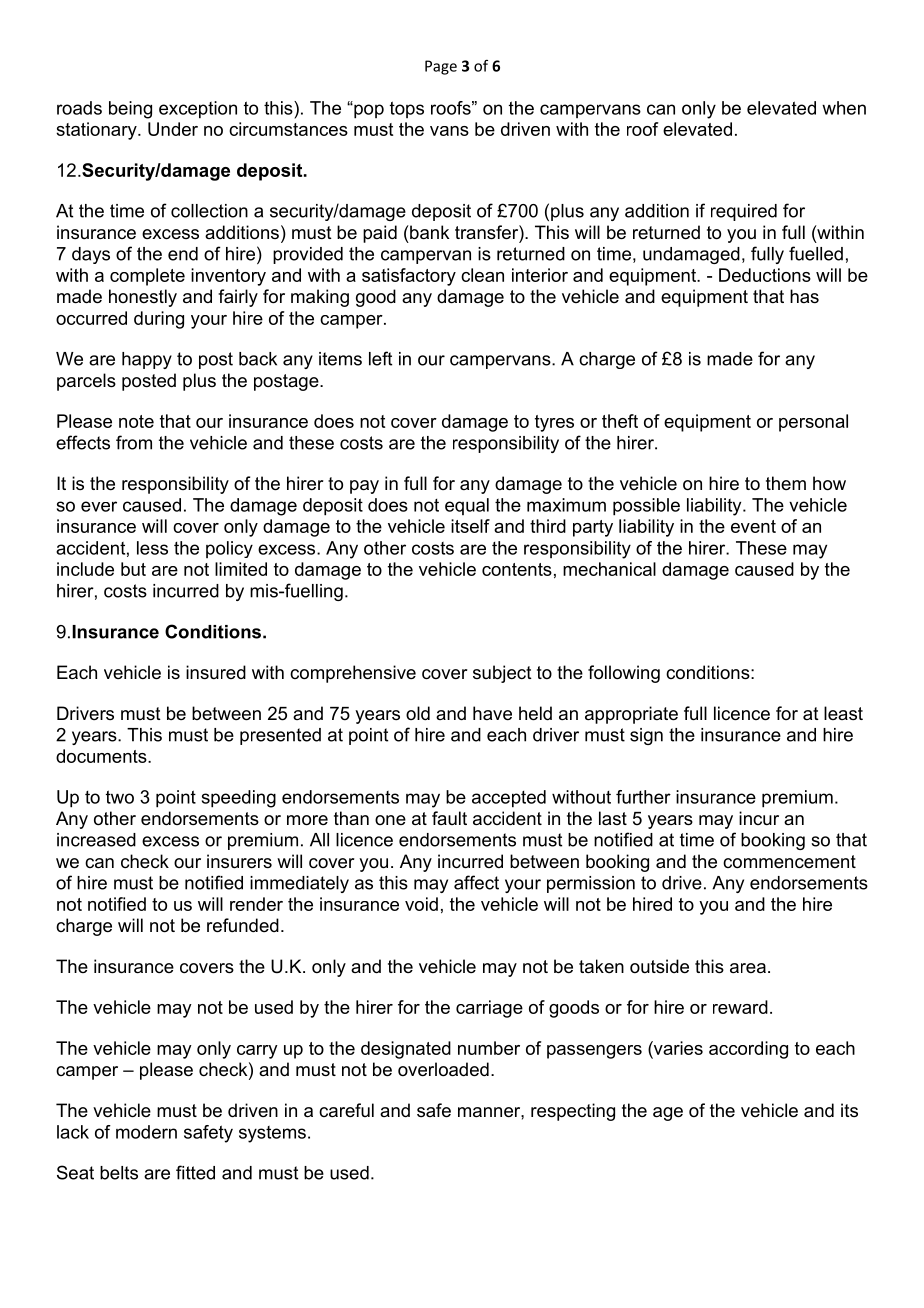 The image size is (924, 1308). Describe the element at coordinates (753, 526) in the document. I see `event` at that location.
